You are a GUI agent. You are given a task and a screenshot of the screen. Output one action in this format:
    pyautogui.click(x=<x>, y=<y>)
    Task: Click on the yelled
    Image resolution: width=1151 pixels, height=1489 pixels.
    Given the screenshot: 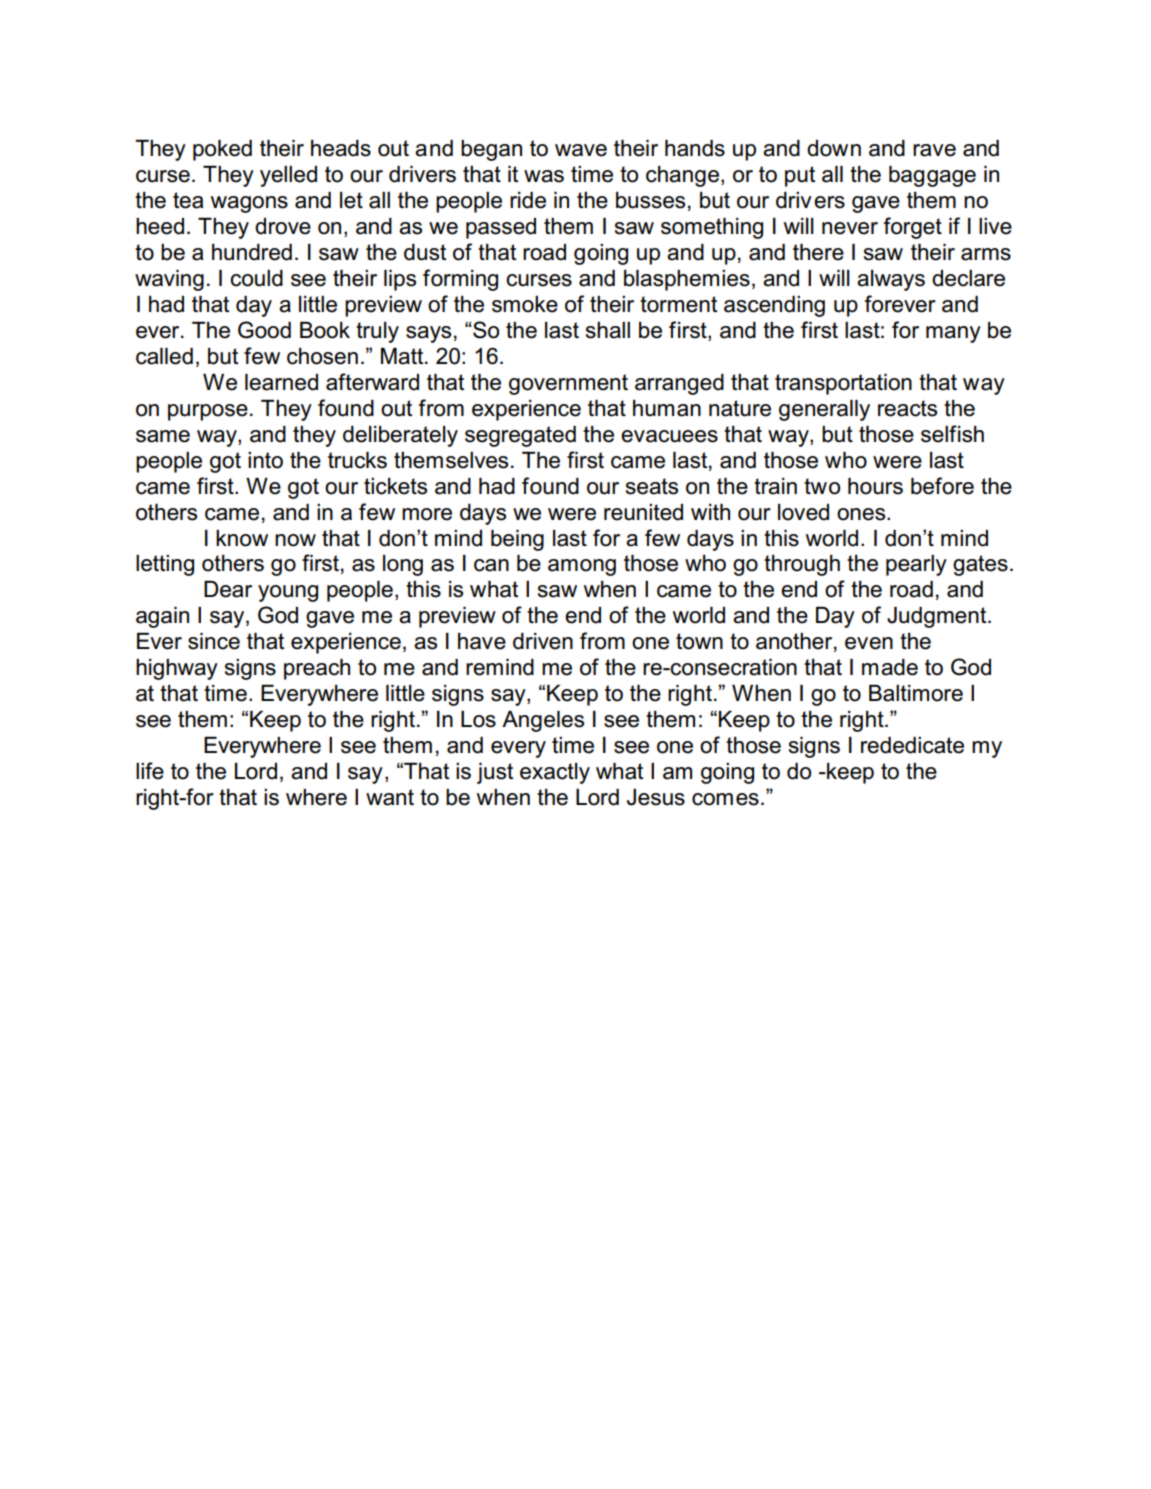 What is the action you would take?
    pyautogui.click(x=288, y=176)
